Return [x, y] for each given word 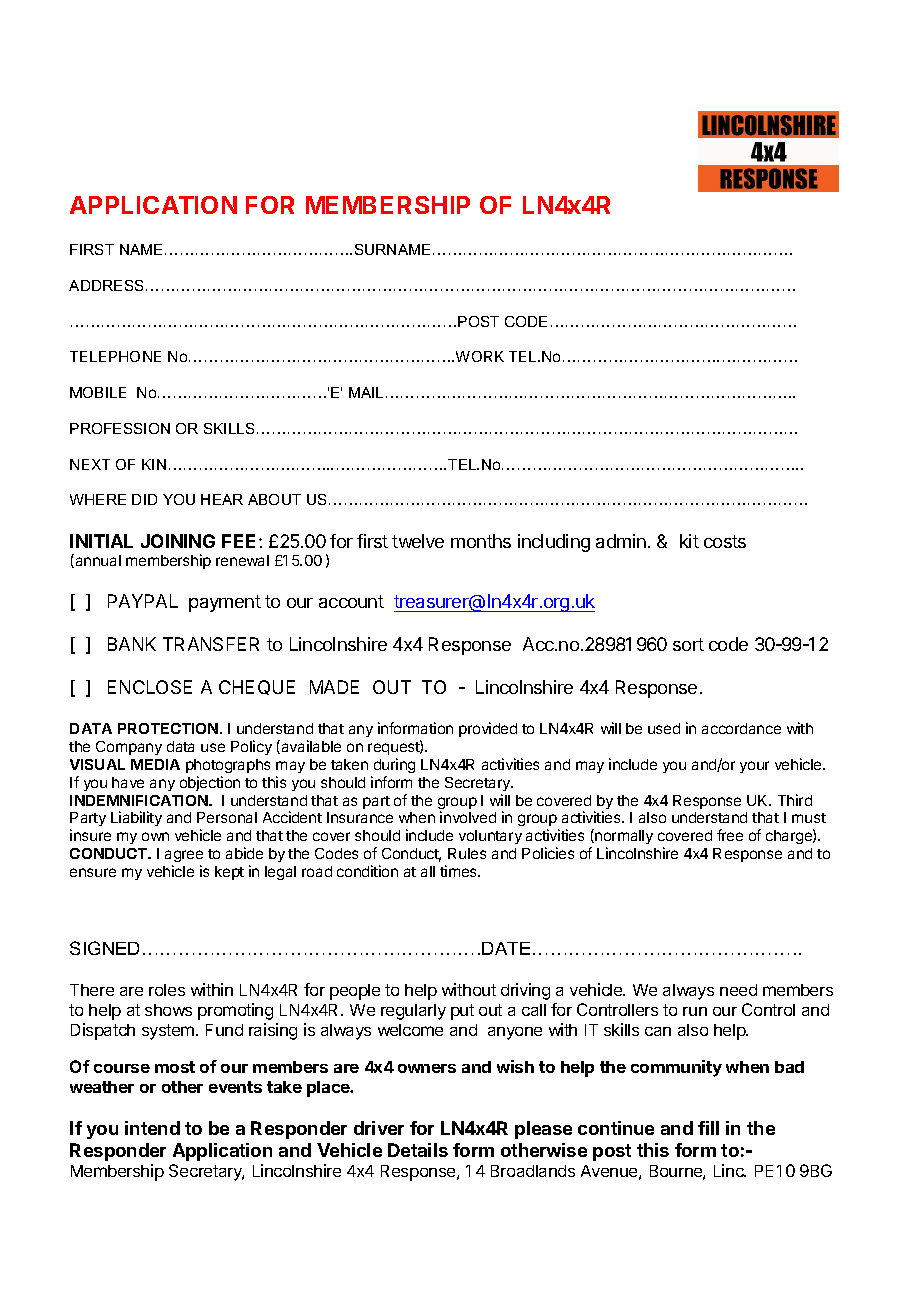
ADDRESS [106, 285]
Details [418, 1150]
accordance [741, 728]
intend [152, 1128]
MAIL [366, 392]
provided [488, 729]
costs [725, 541]
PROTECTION [168, 728]
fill [708, 1128]
